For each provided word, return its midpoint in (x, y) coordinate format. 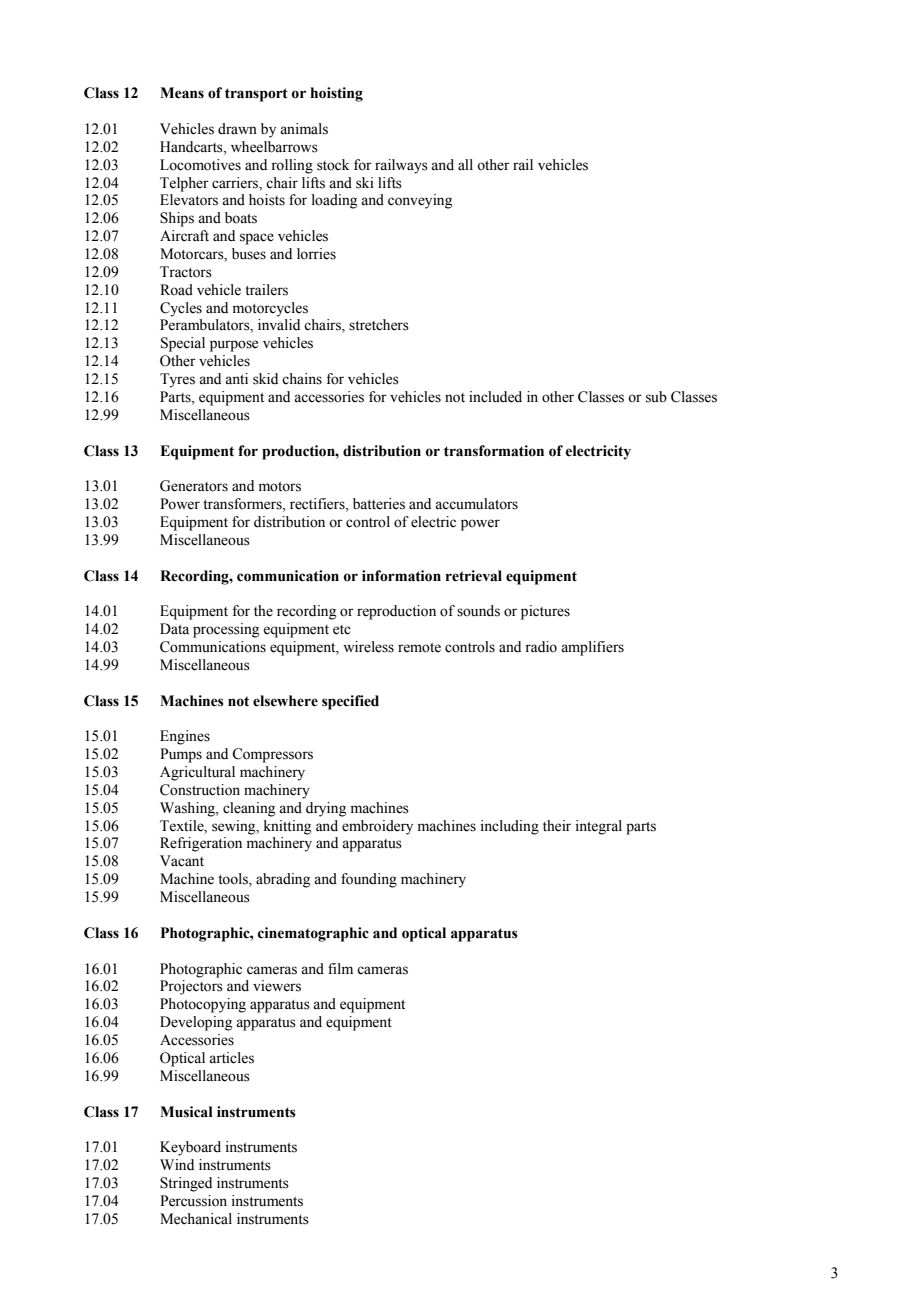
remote (419, 648)
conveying (420, 201)
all (465, 164)
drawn (237, 129)
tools (234, 880)
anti (236, 379)
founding (369, 880)
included (495, 397)
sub (656, 397)
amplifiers (592, 648)
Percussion (193, 1201)
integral (599, 827)
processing (226, 630)
